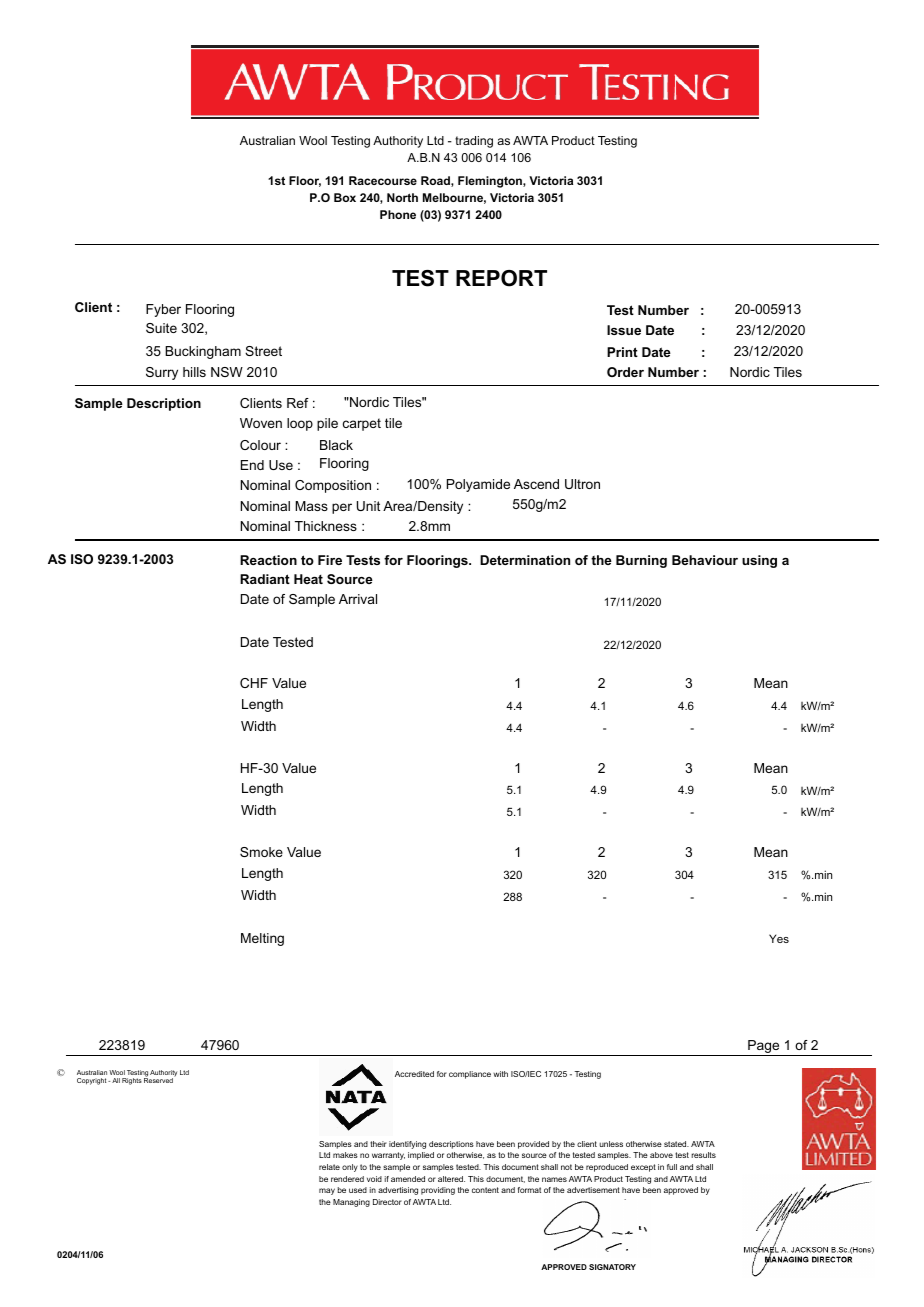  I want to click on Behaviour, so click(705, 560).
